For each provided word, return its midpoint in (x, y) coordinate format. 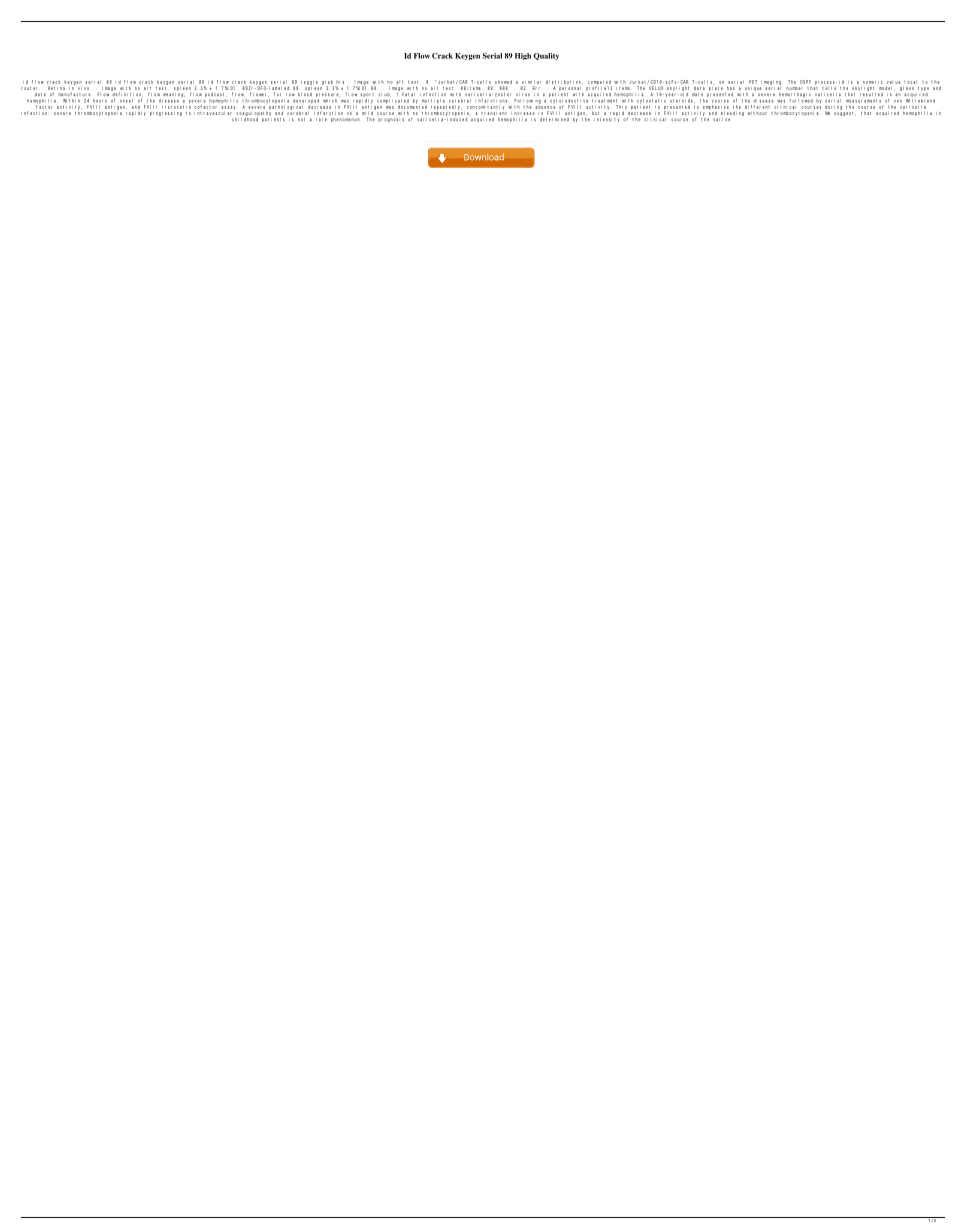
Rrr (536, 88)
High (523, 56)
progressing (166, 114)
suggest (845, 114)
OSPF (805, 82)
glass (907, 89)
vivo (83, 89)
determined (554, 119)
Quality (546, 56)
